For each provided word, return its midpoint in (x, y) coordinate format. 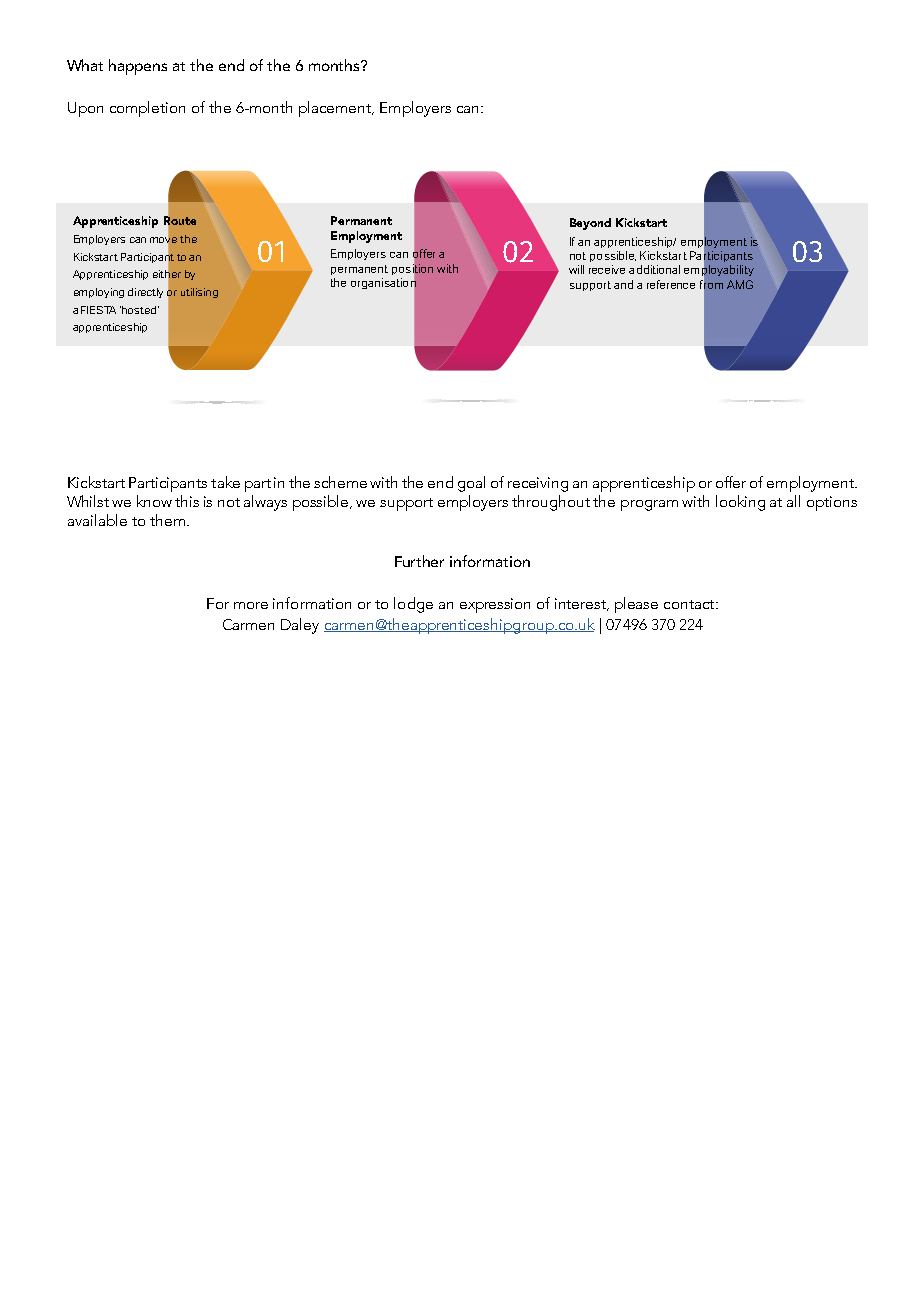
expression (495, 605)
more (251, 605)
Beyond (590, 224)
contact (690, 604)
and (623, 284)
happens (138, 67)
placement (336, 109)
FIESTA (98, 310)
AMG (740, 284)
